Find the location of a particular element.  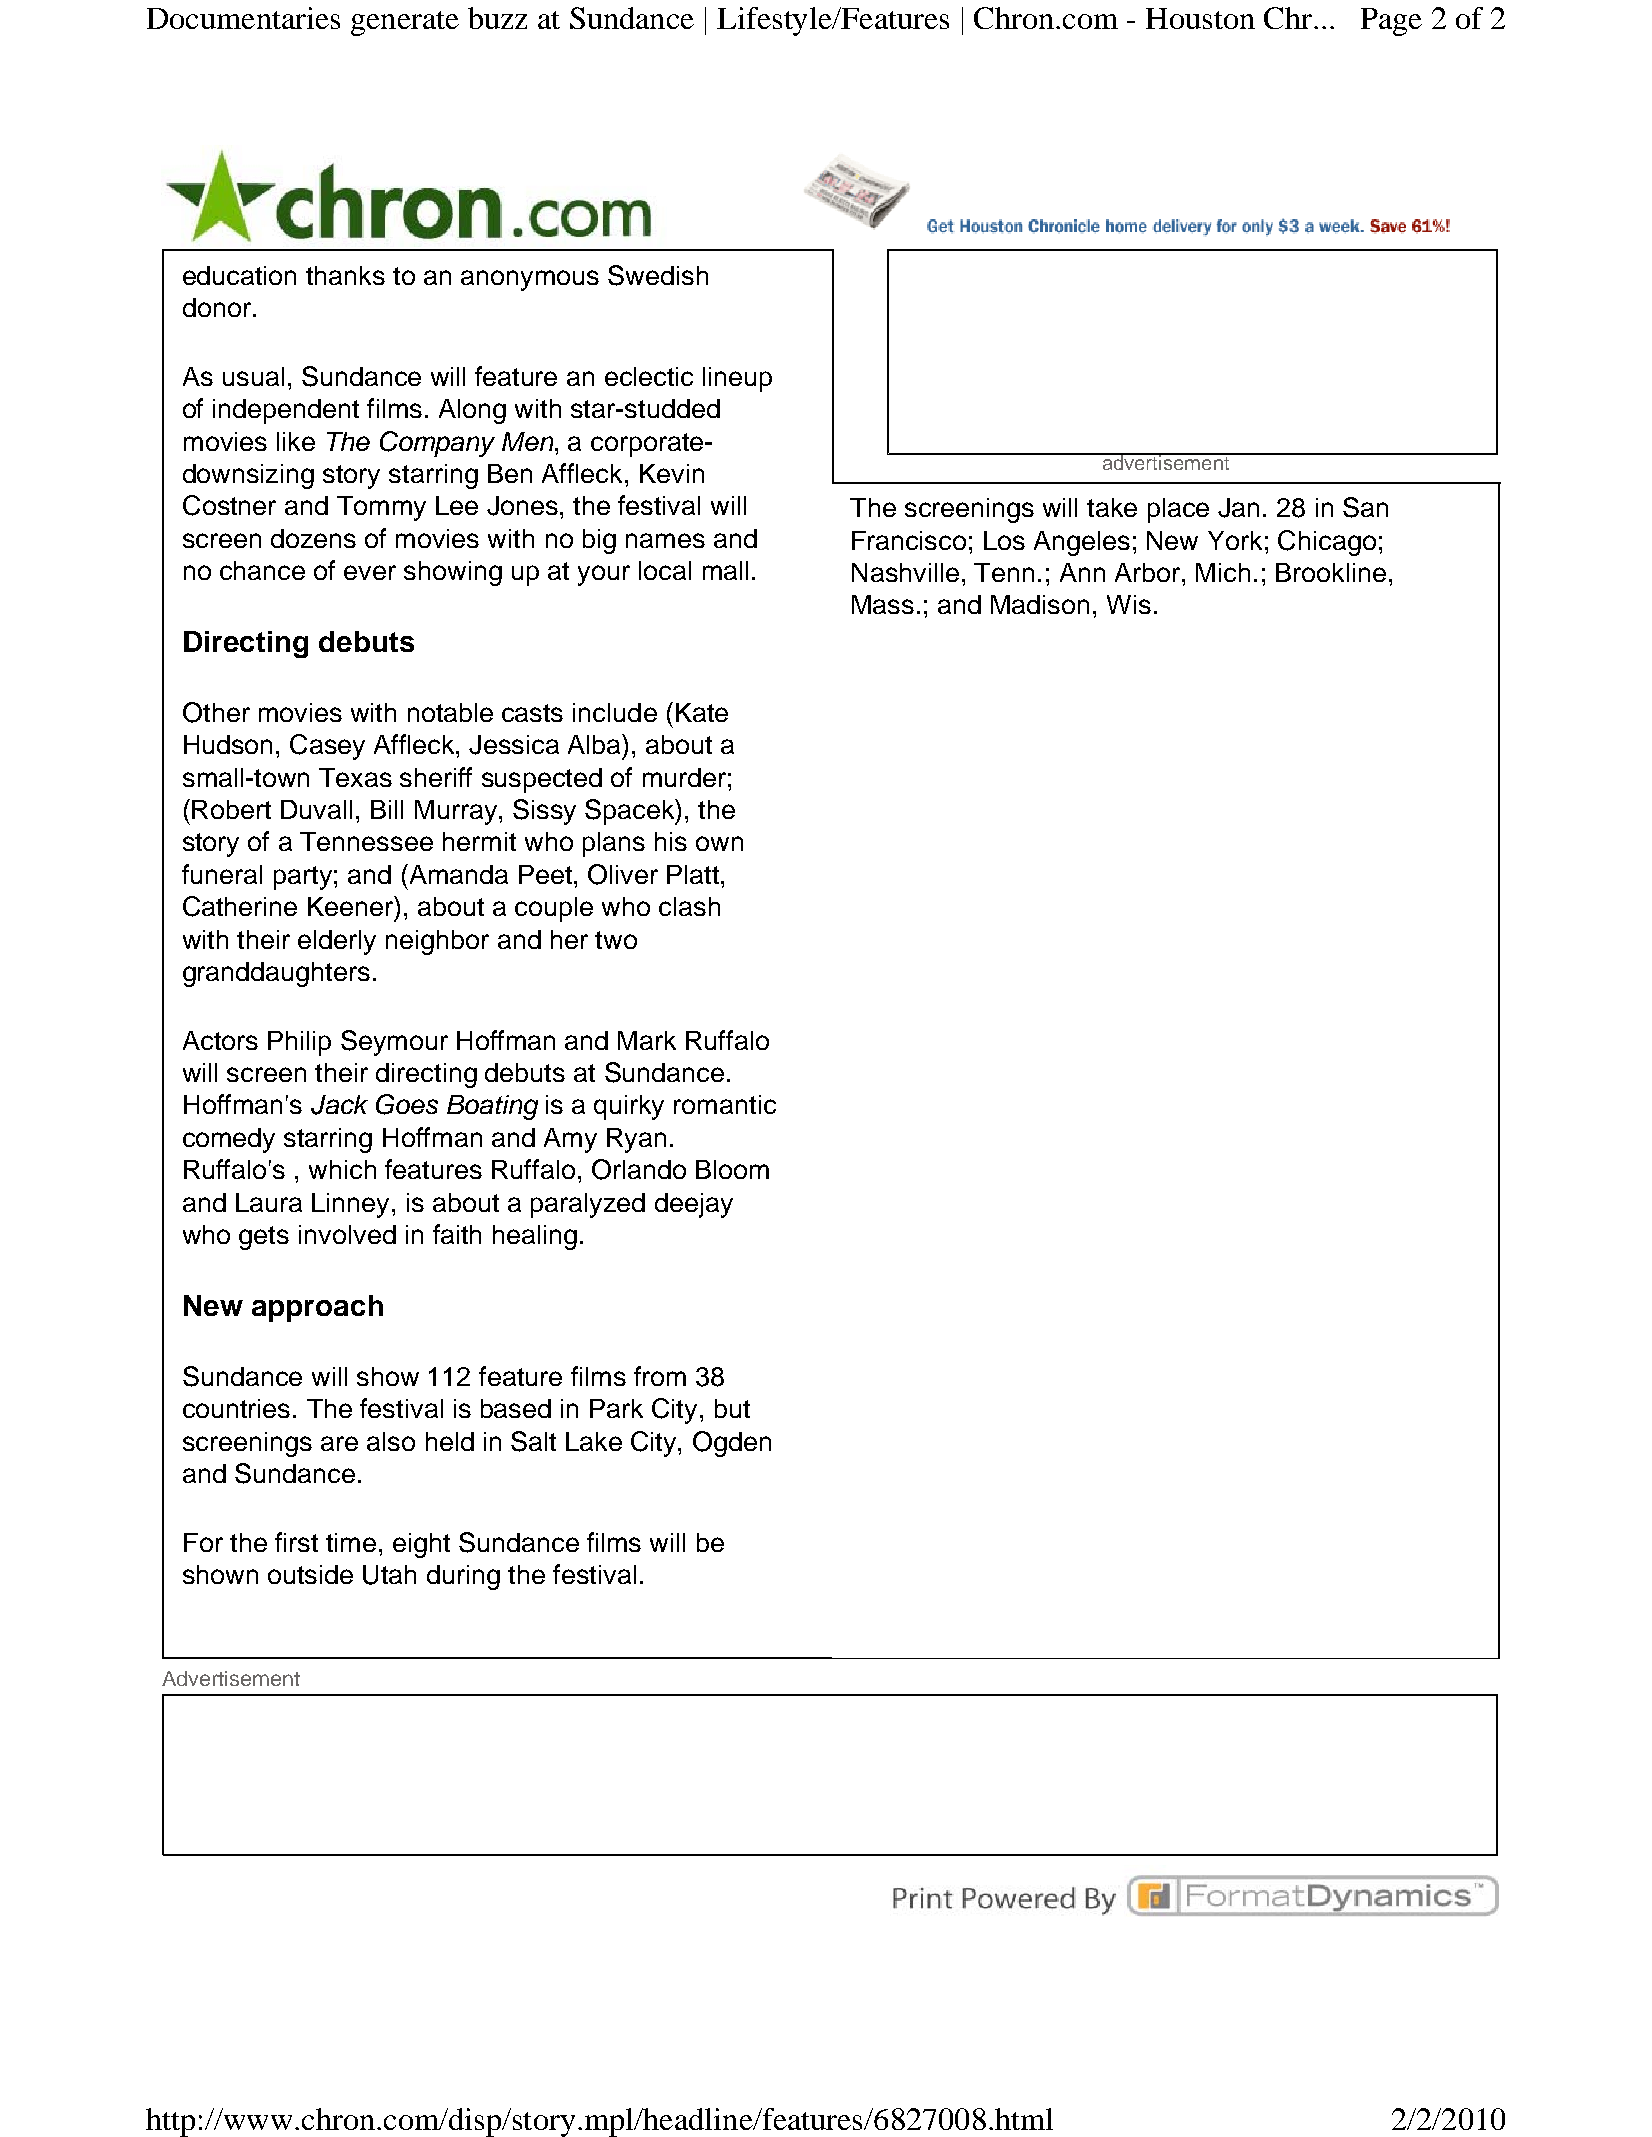

generate is located at coordinates (405, 23).
